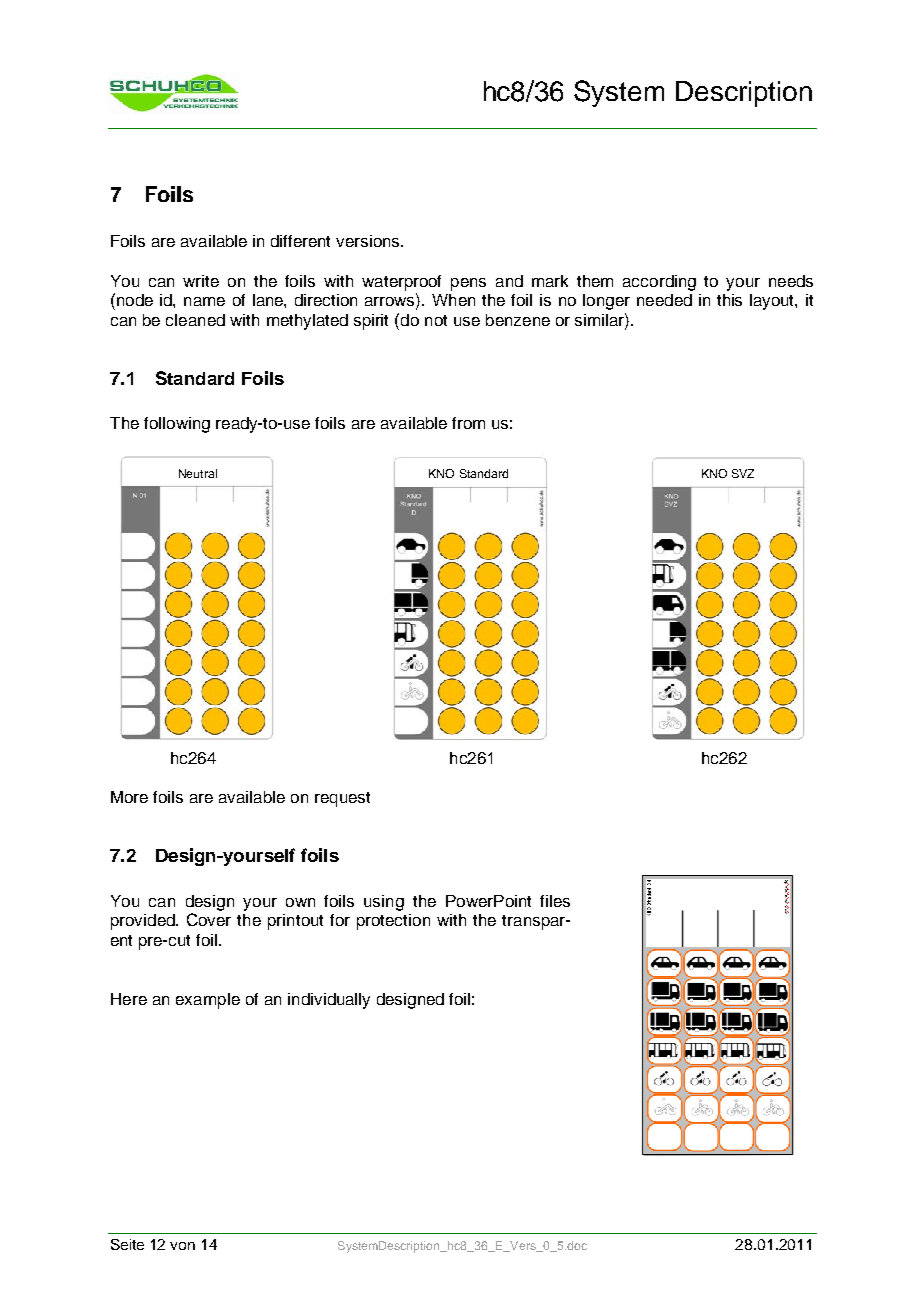  I want to click on this, so click(729, 300).
